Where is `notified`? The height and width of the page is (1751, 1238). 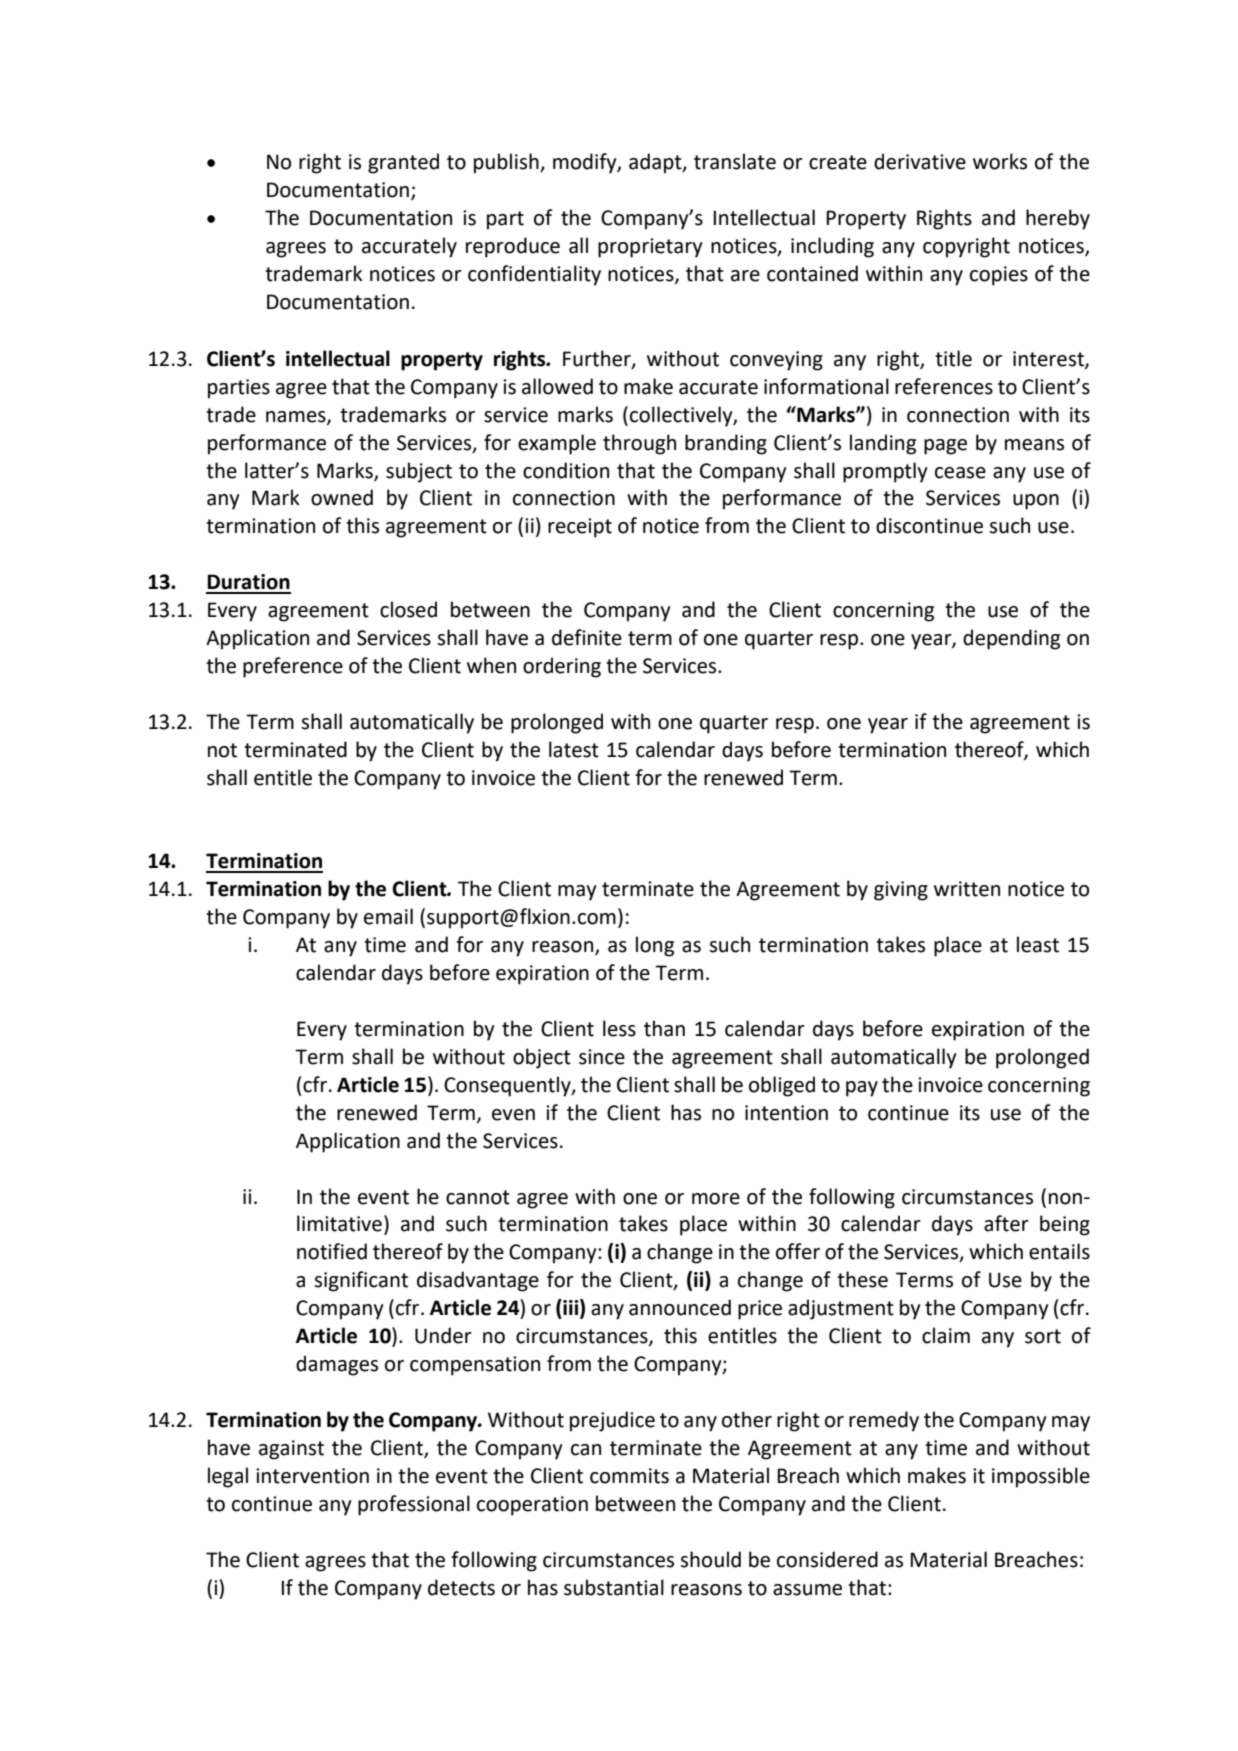
notified is located at coordinates (332, 1251).
